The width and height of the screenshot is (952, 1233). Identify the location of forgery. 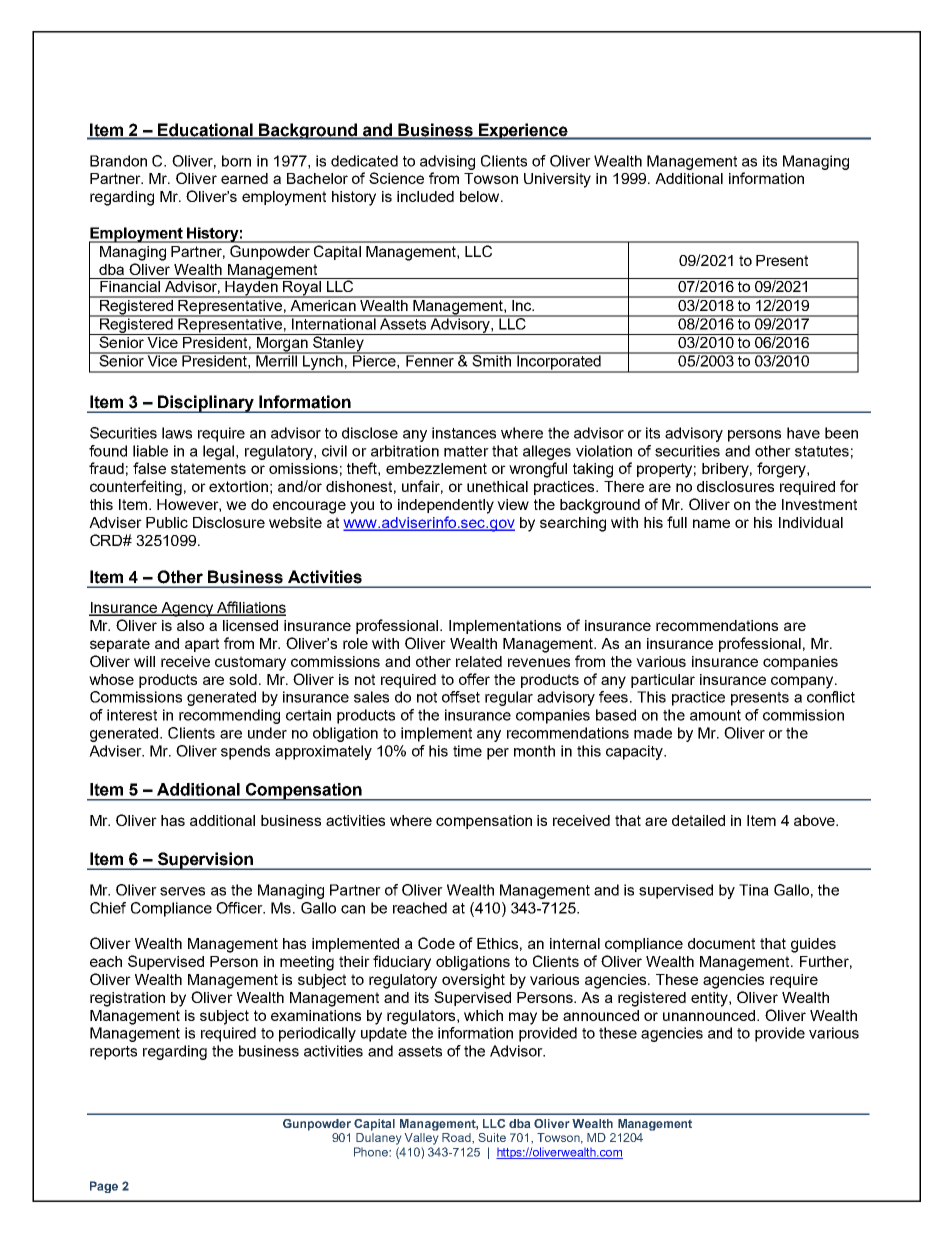
(782, 470).
